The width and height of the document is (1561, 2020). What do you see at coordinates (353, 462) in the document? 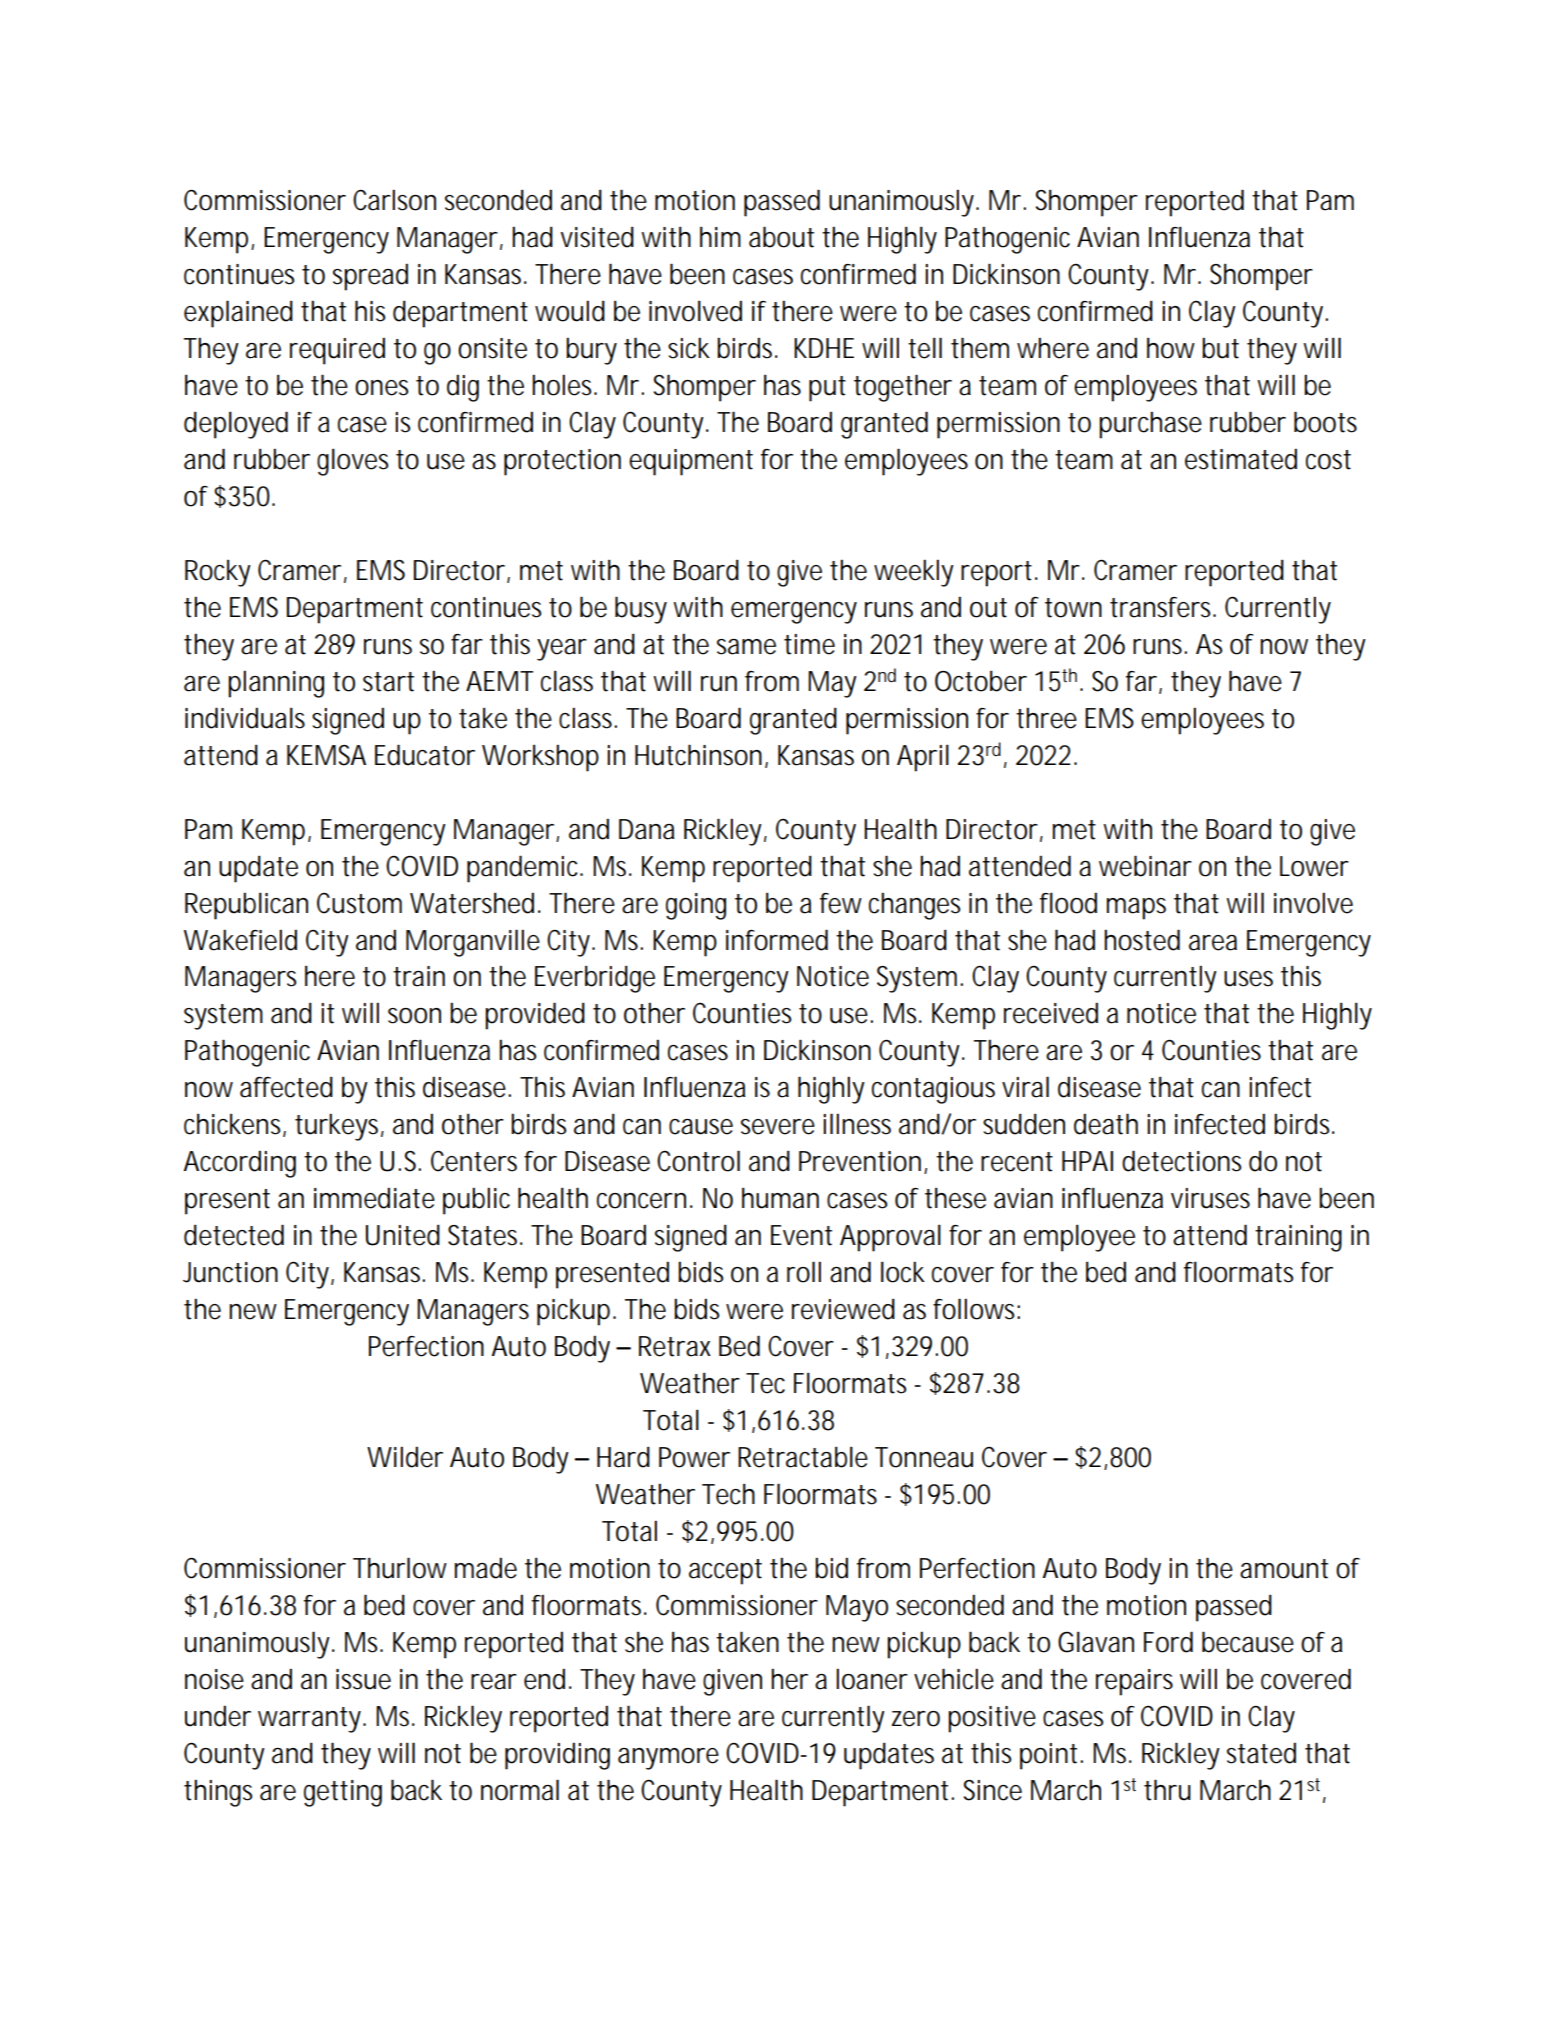
I see `gloves` at bounding box center [353, 462].
